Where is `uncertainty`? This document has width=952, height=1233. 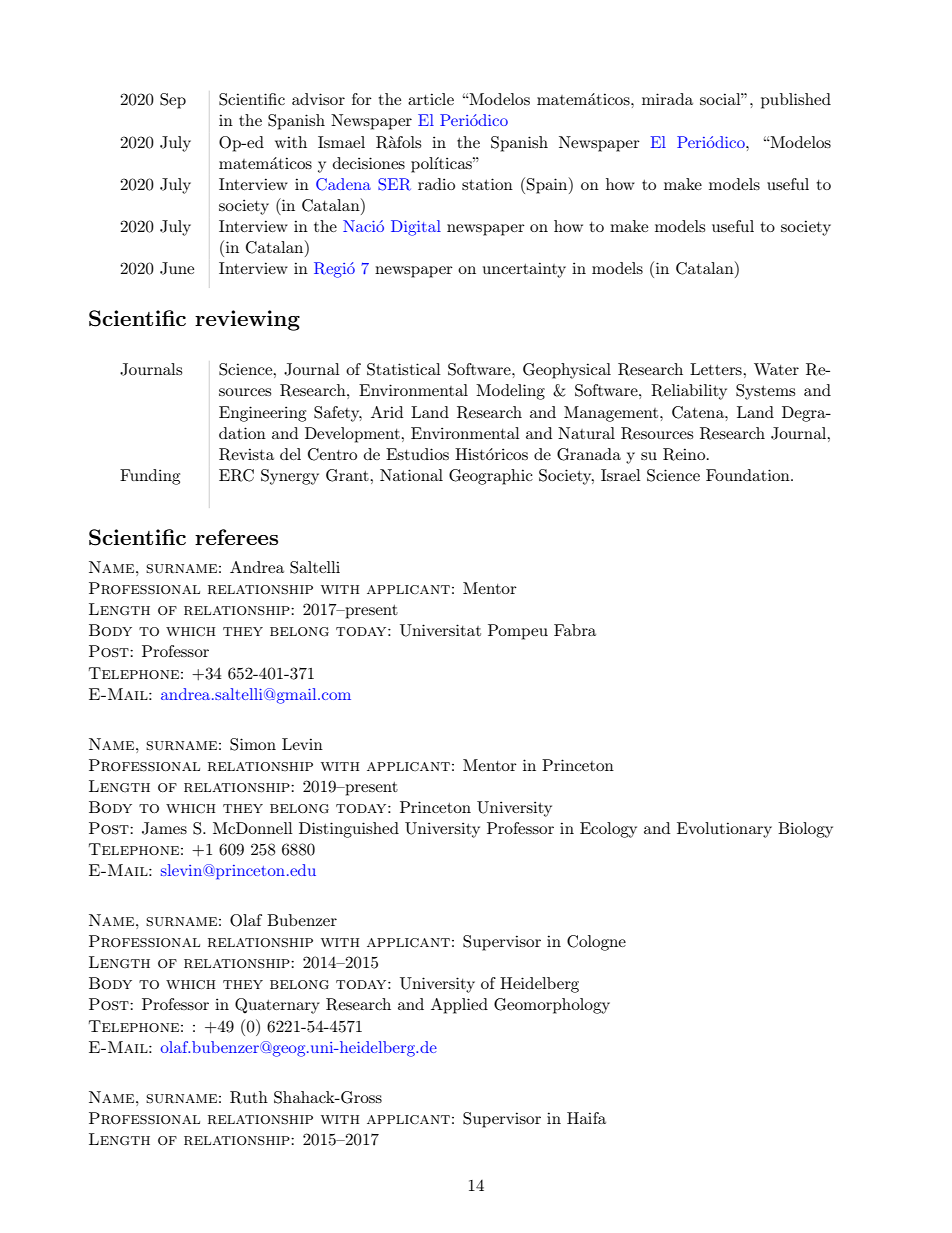 uncertainty is located at coordinates (524, 270).
